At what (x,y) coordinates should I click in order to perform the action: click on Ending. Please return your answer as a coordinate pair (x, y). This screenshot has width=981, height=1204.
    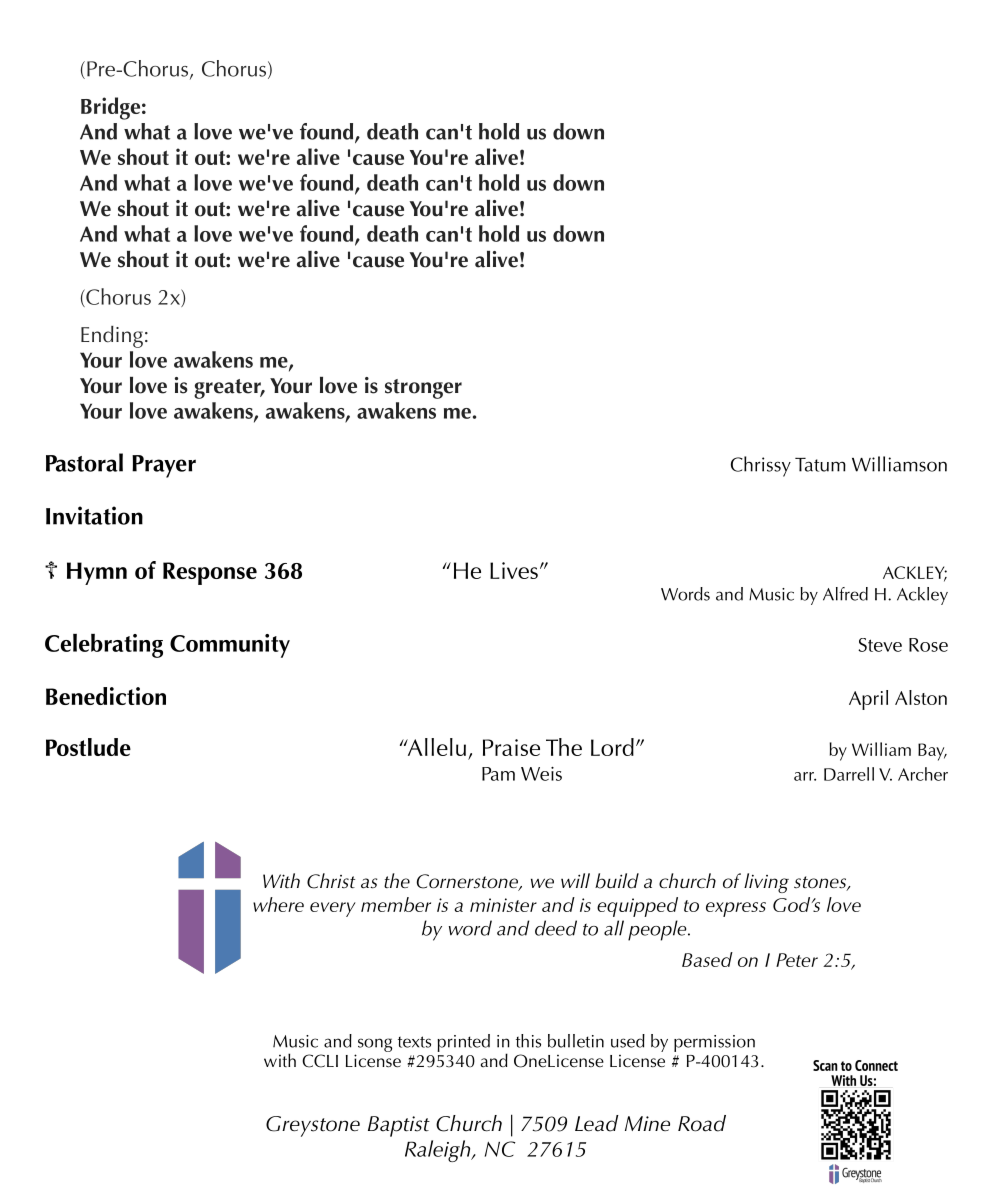
    Looking at the image, I should click on (112, 337).
